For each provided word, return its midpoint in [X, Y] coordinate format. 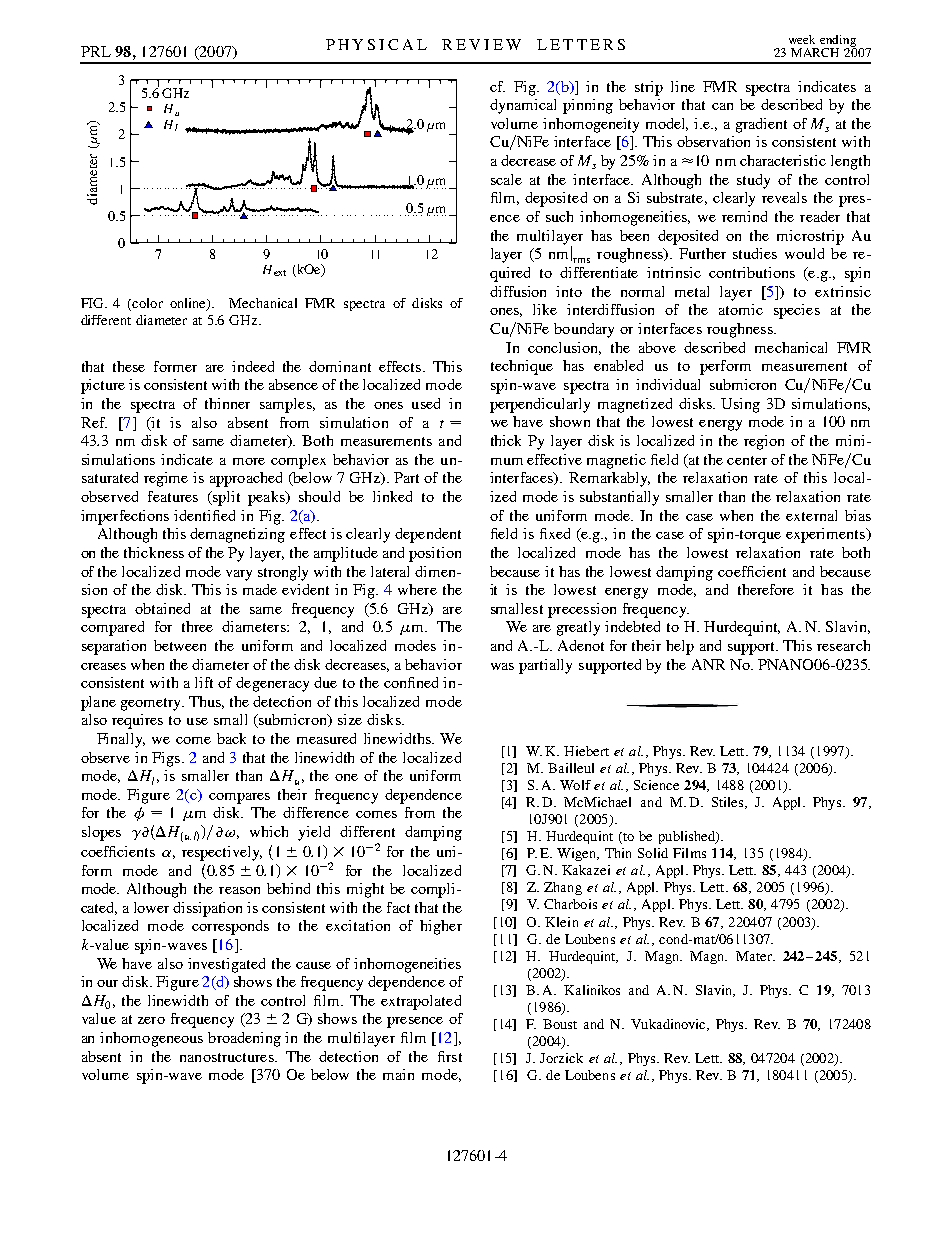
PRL [96, 51]
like [545, 309]
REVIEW [481, 44]
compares [239, 798]
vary [239, 575]
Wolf [575, 785]
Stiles [727, 802]
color [146, 304]
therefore [766, 589]
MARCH [815, 52]
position [435, 554]
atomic [741, 309]
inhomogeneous [151, 1039]
